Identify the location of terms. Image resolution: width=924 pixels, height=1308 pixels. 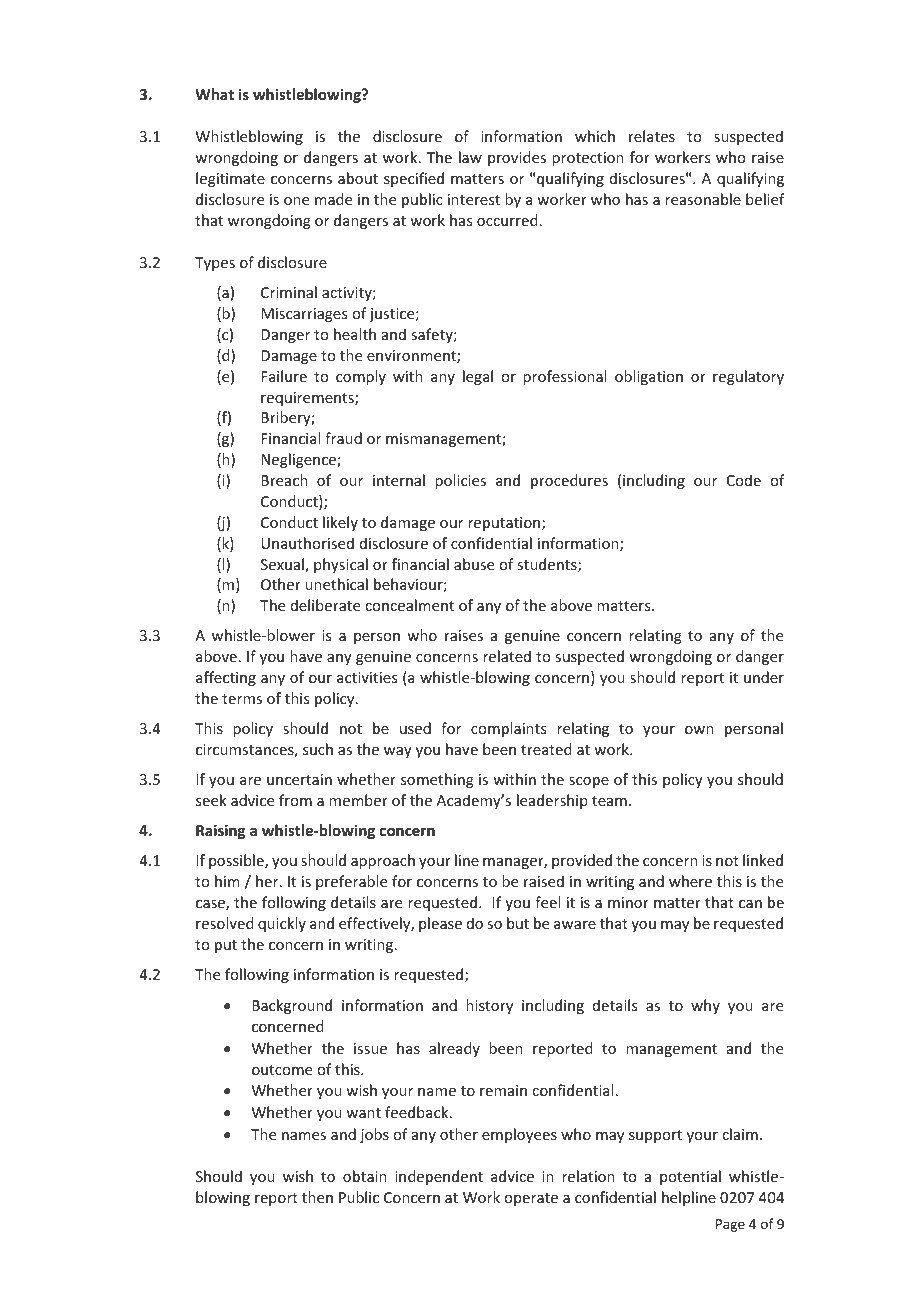
(242, 699).
